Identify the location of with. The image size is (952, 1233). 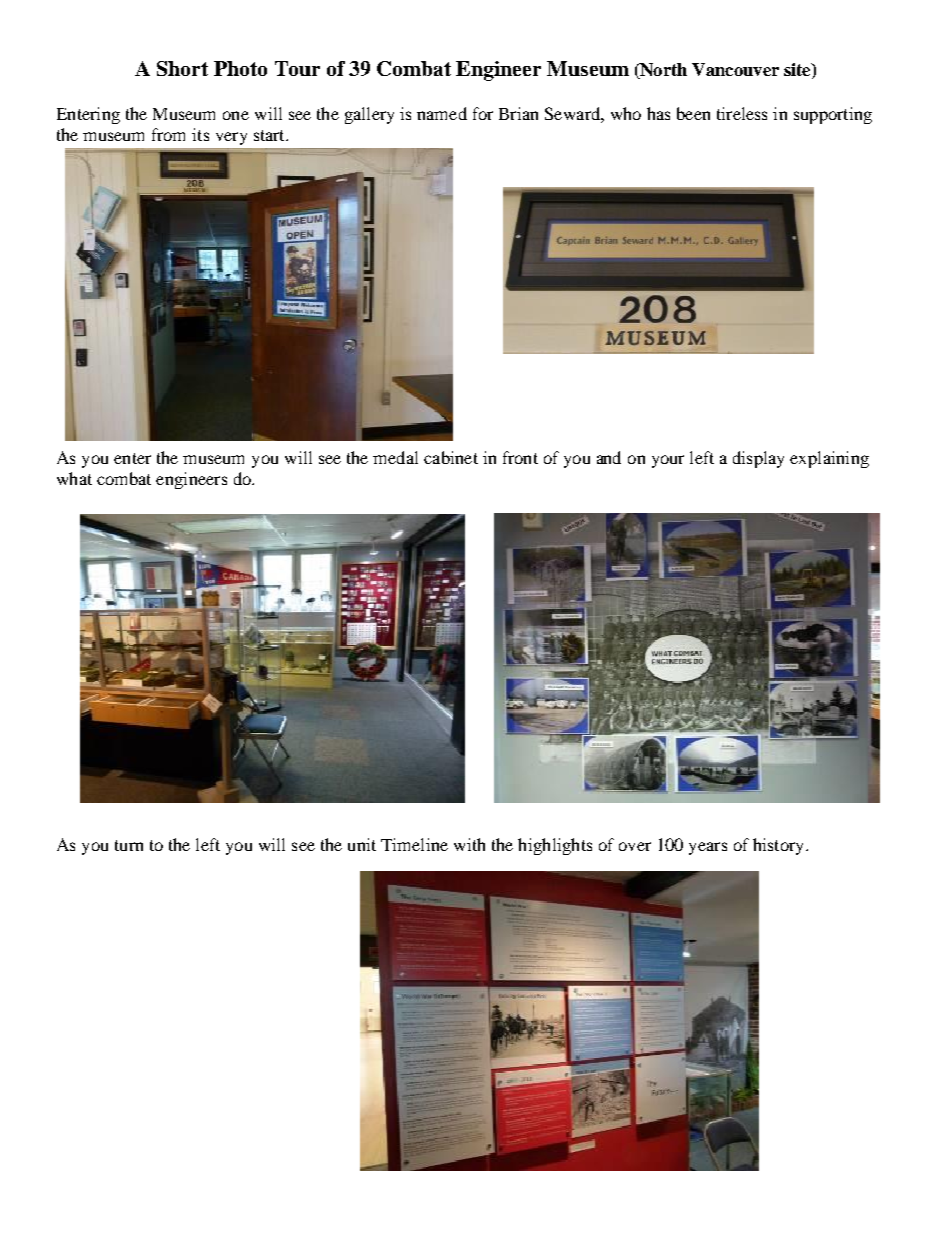
(469, 844).
